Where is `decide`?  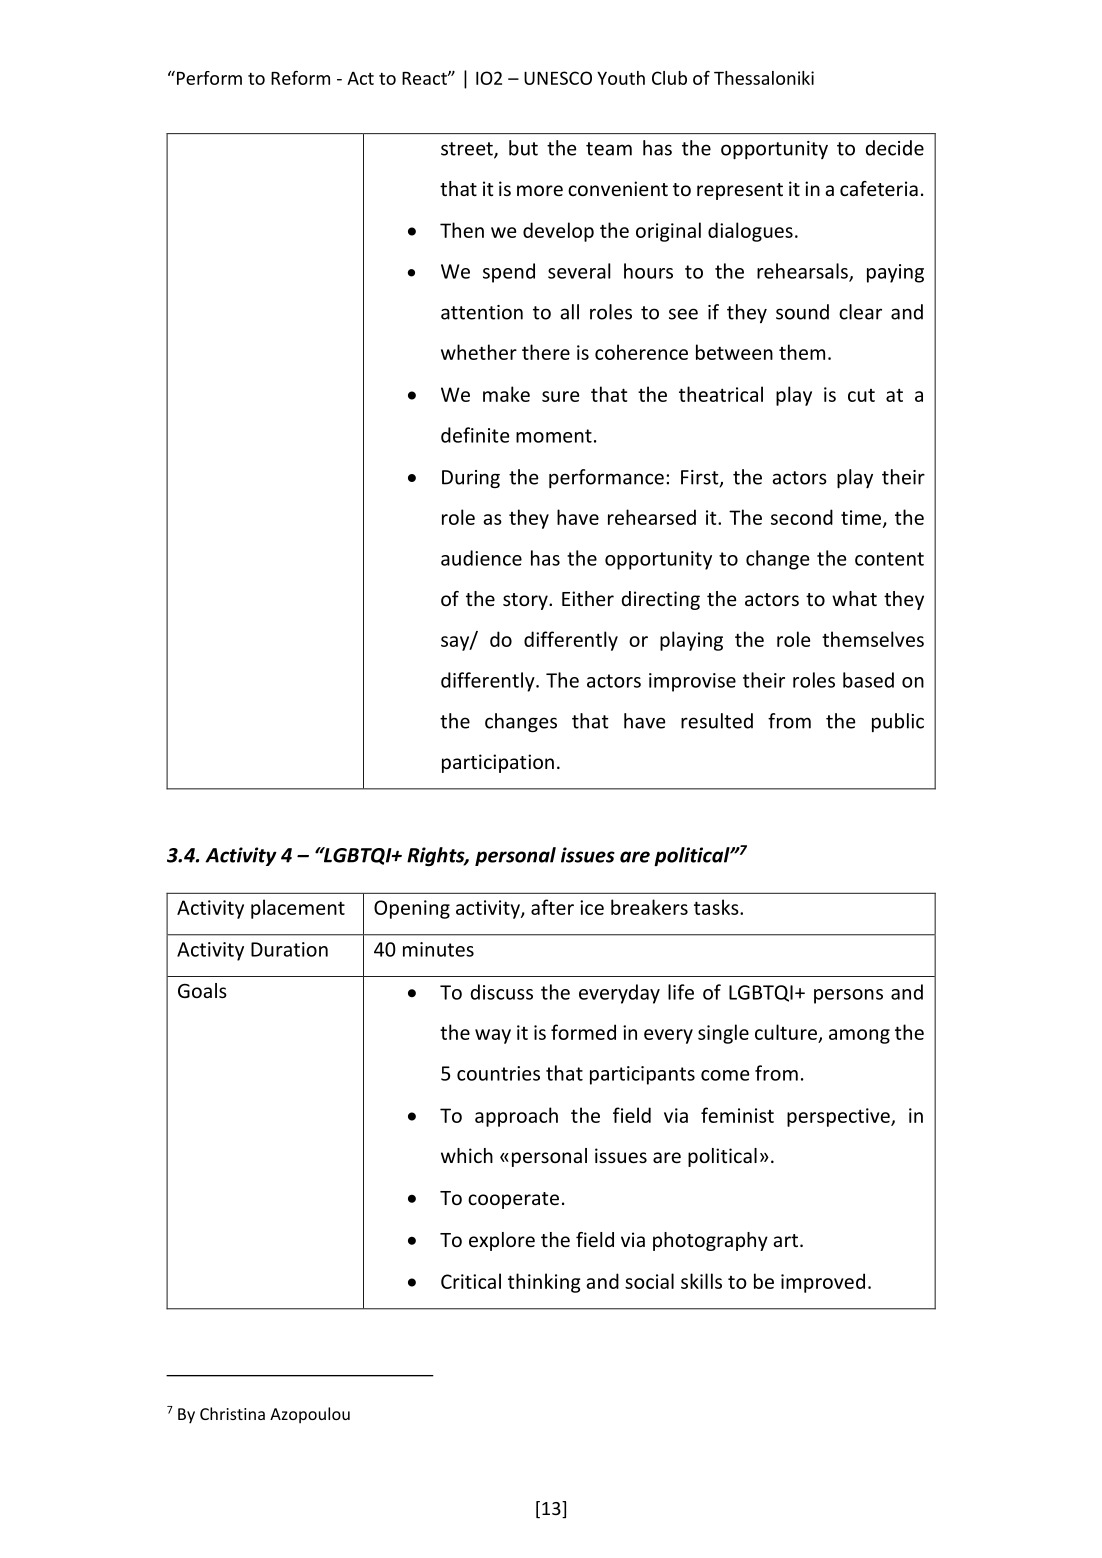 decide is located at coordinates (895, 148).
